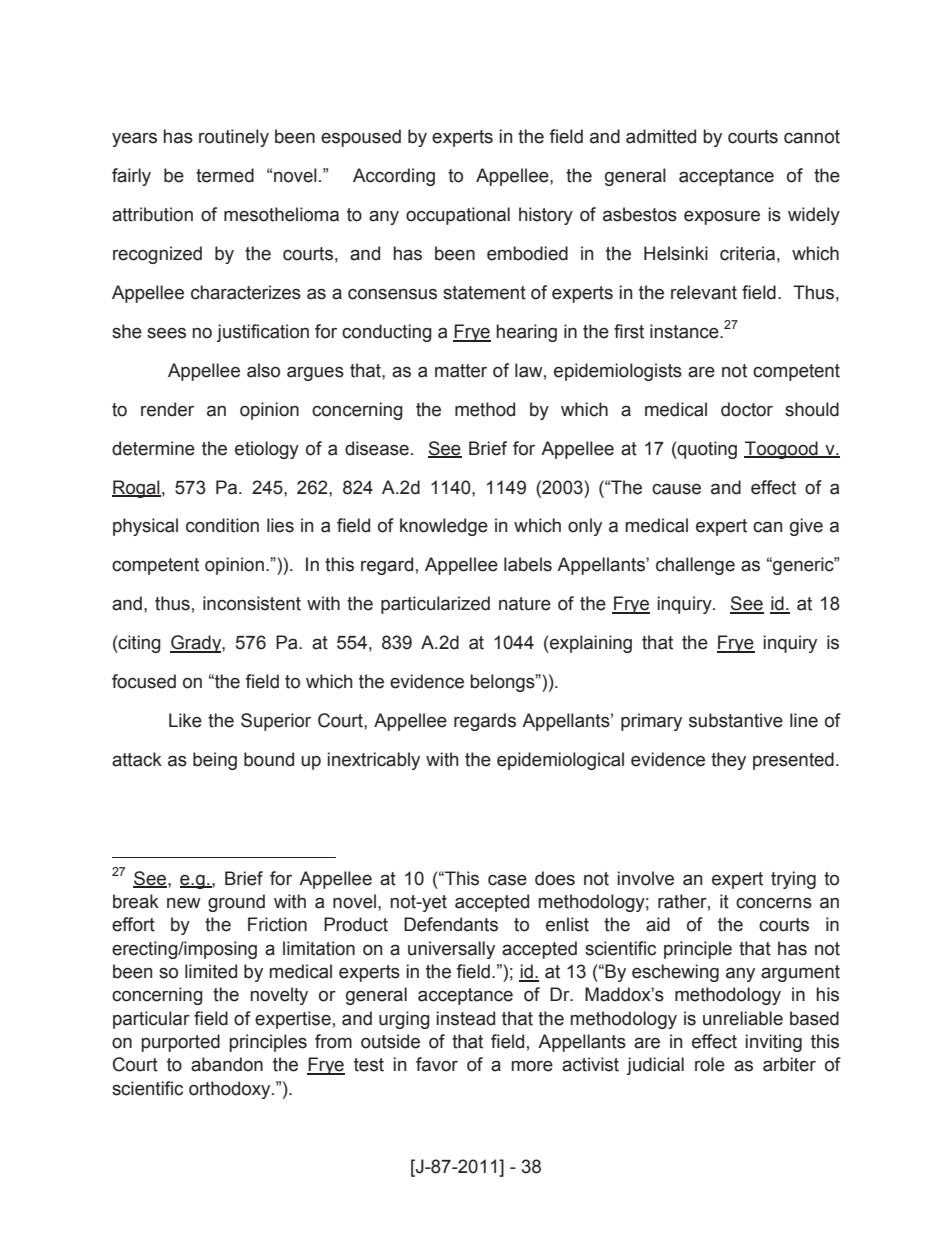 The height and width of the screenshot is (1233, 952). What do you see at coordinates (444, 527) in the screenshot?
I see `knowledge` at bounding box center [444, 527].
